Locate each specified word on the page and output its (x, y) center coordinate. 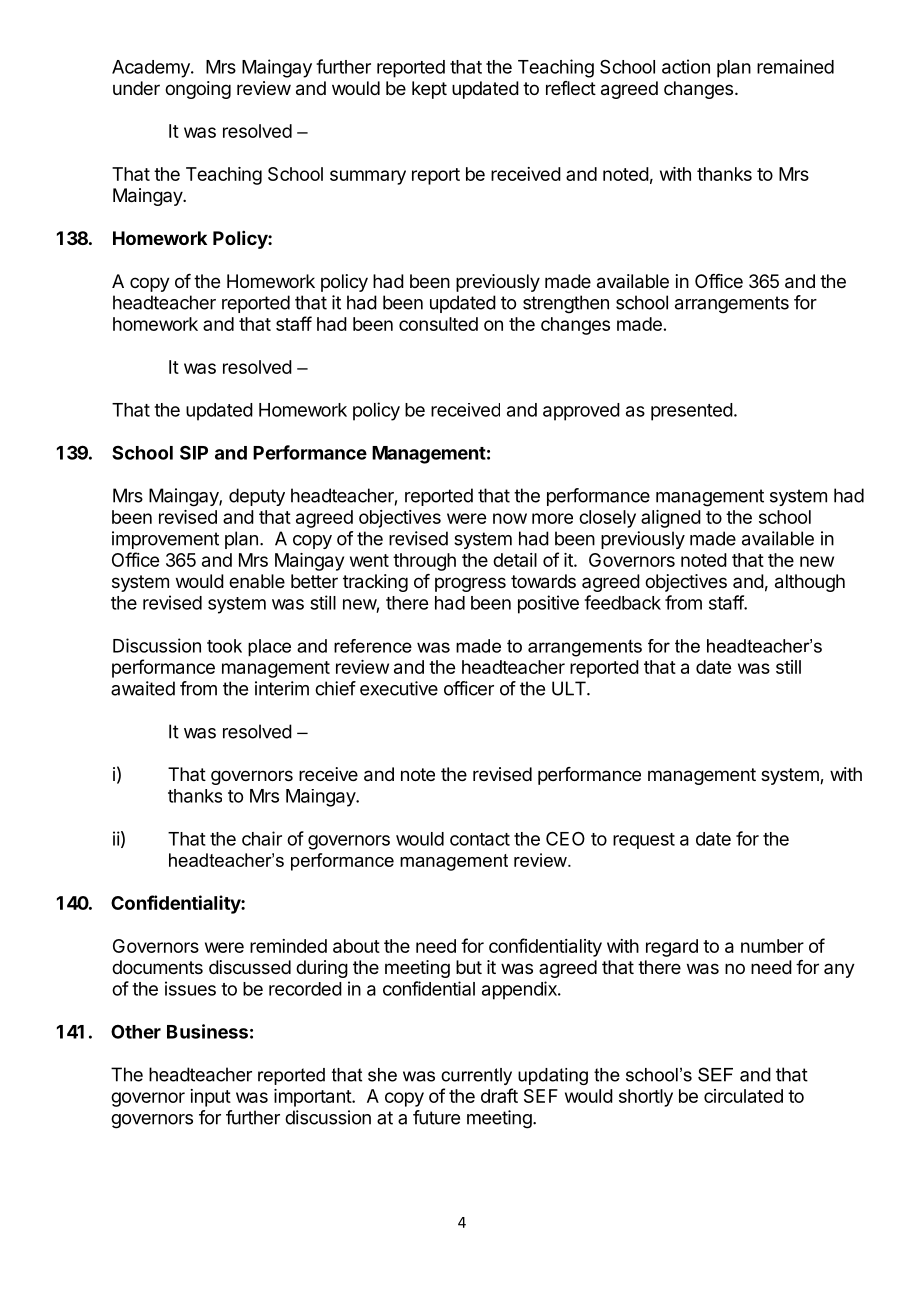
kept (429, 90)
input (210, 1098)
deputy (257, 497)
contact (480, 839)
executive (399, 688)
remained (795, 66)
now (510, 518)
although (810, 583)
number (772, 946)
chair (262, 838)
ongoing (198, 90)
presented (692, 412)
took (224, 646)
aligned (671, 519)
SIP (194, 452)
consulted (438, 324)
